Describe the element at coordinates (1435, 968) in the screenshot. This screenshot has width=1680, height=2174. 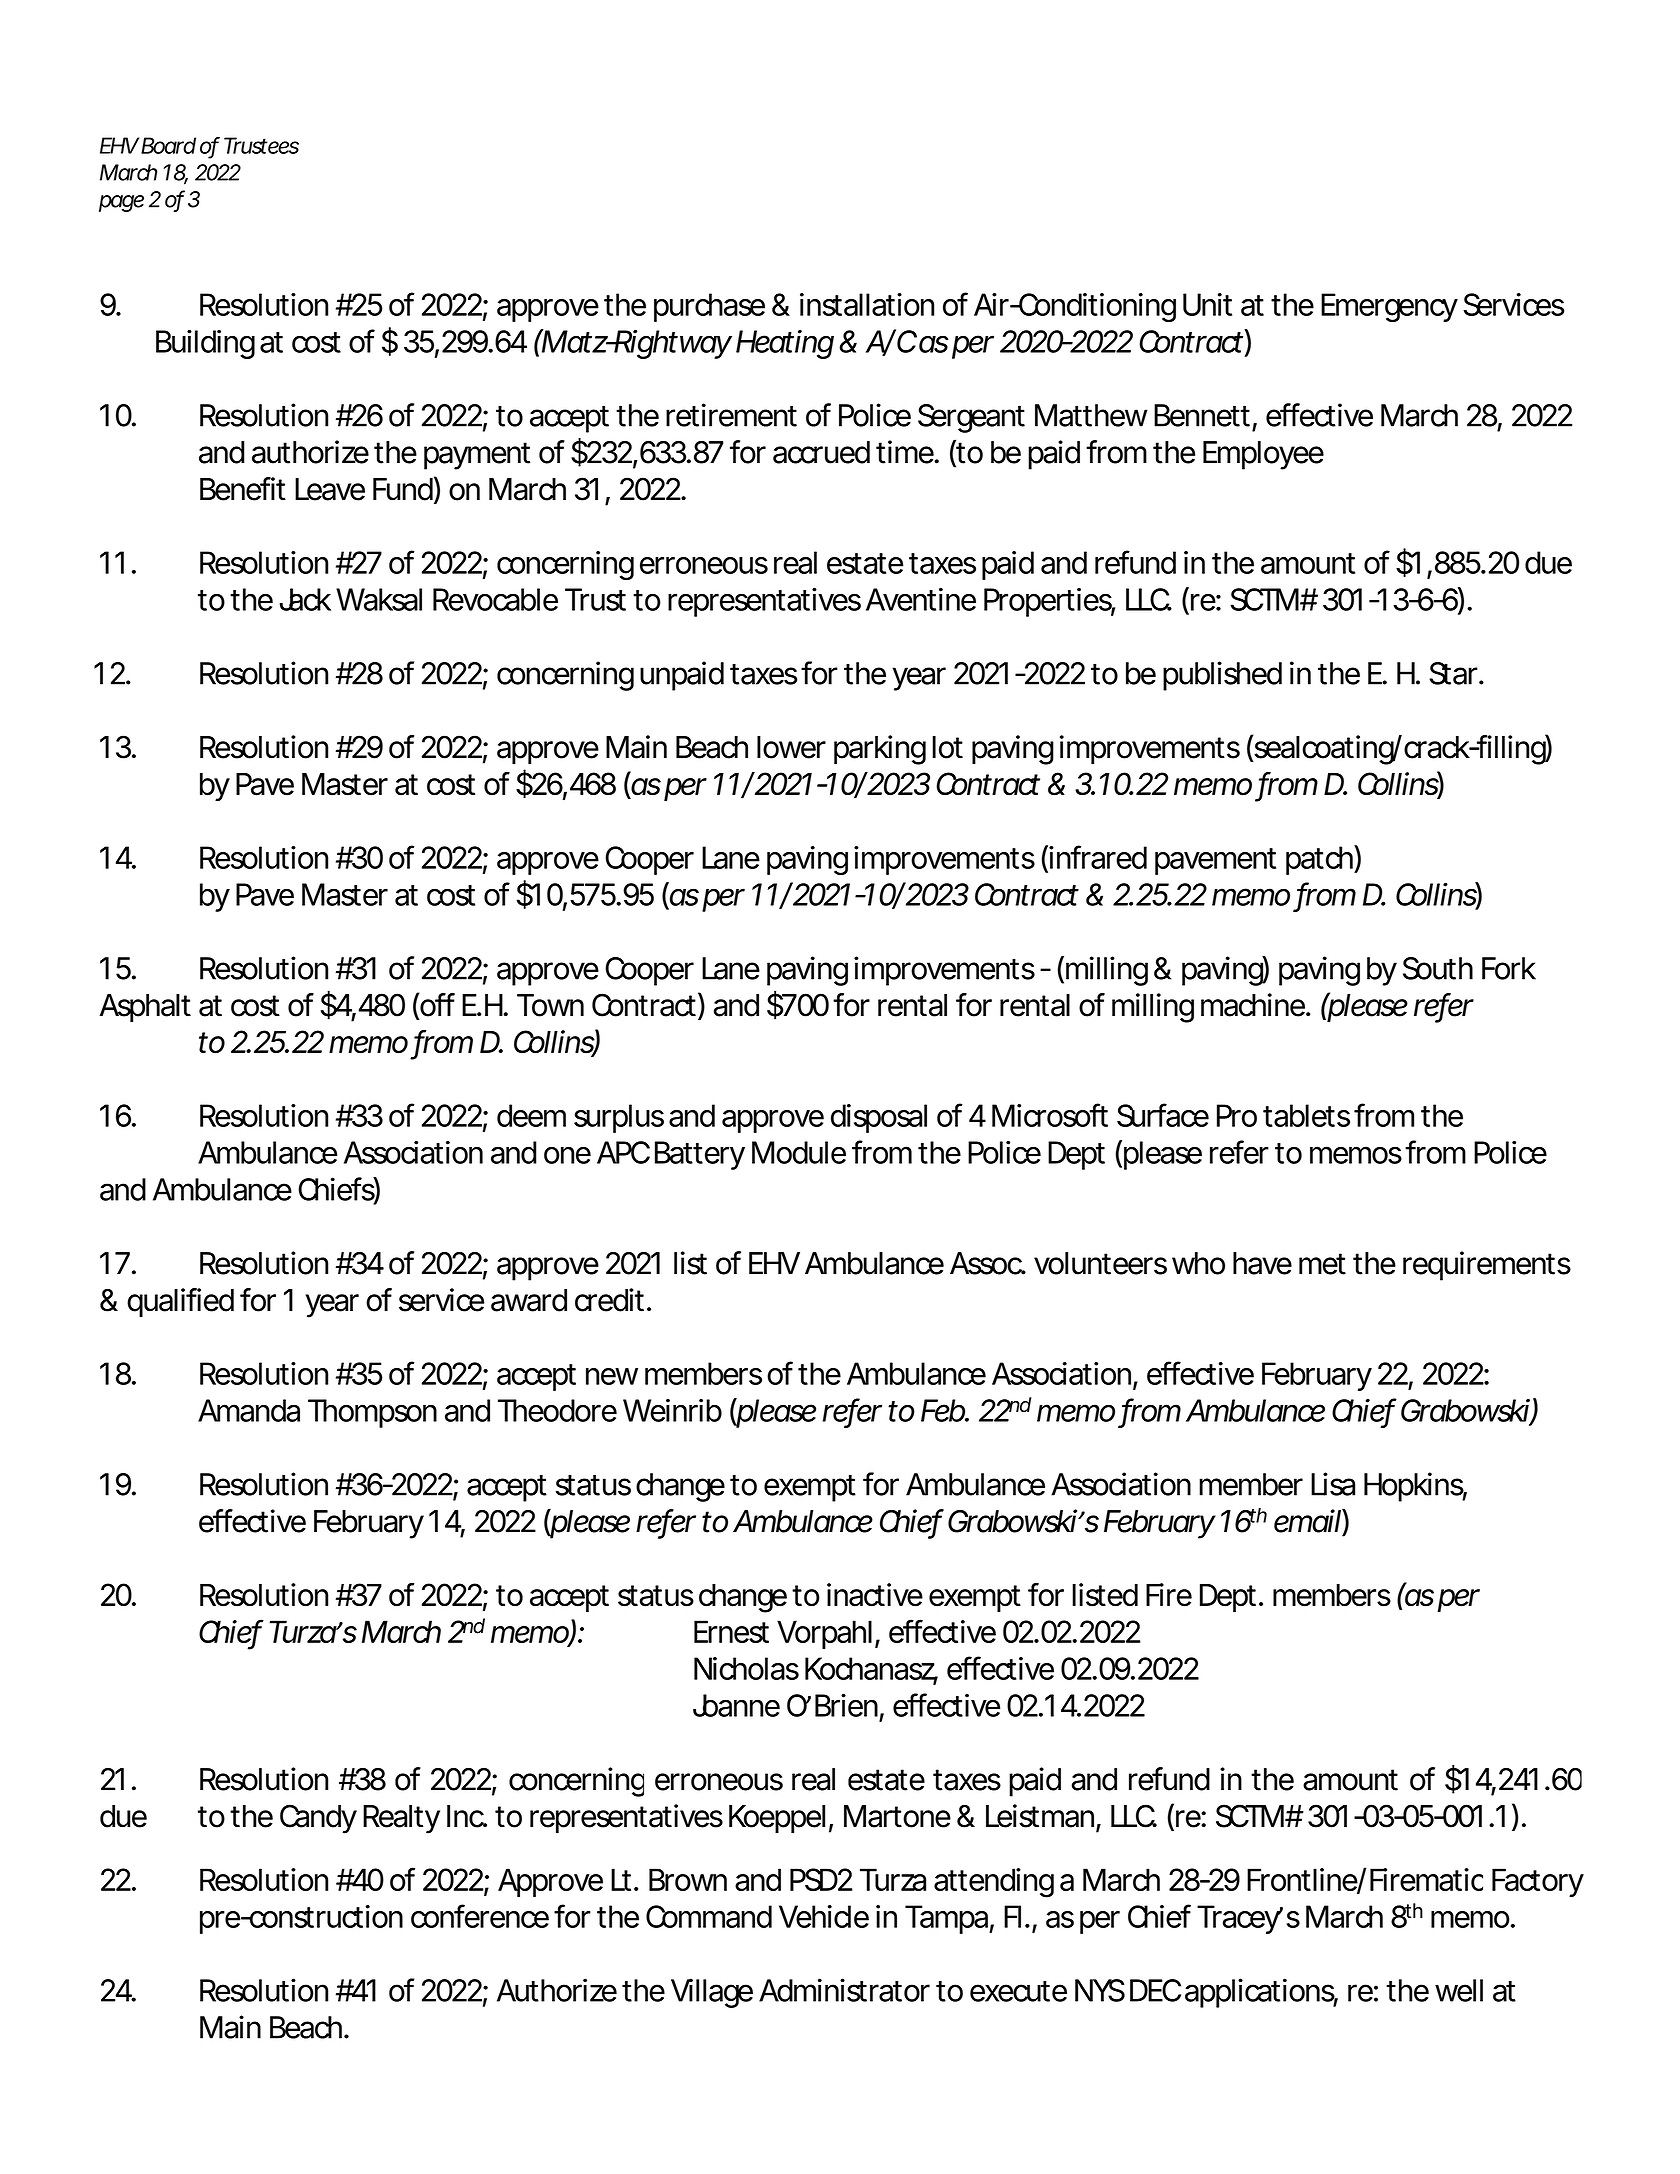
I see `South` at that location.
